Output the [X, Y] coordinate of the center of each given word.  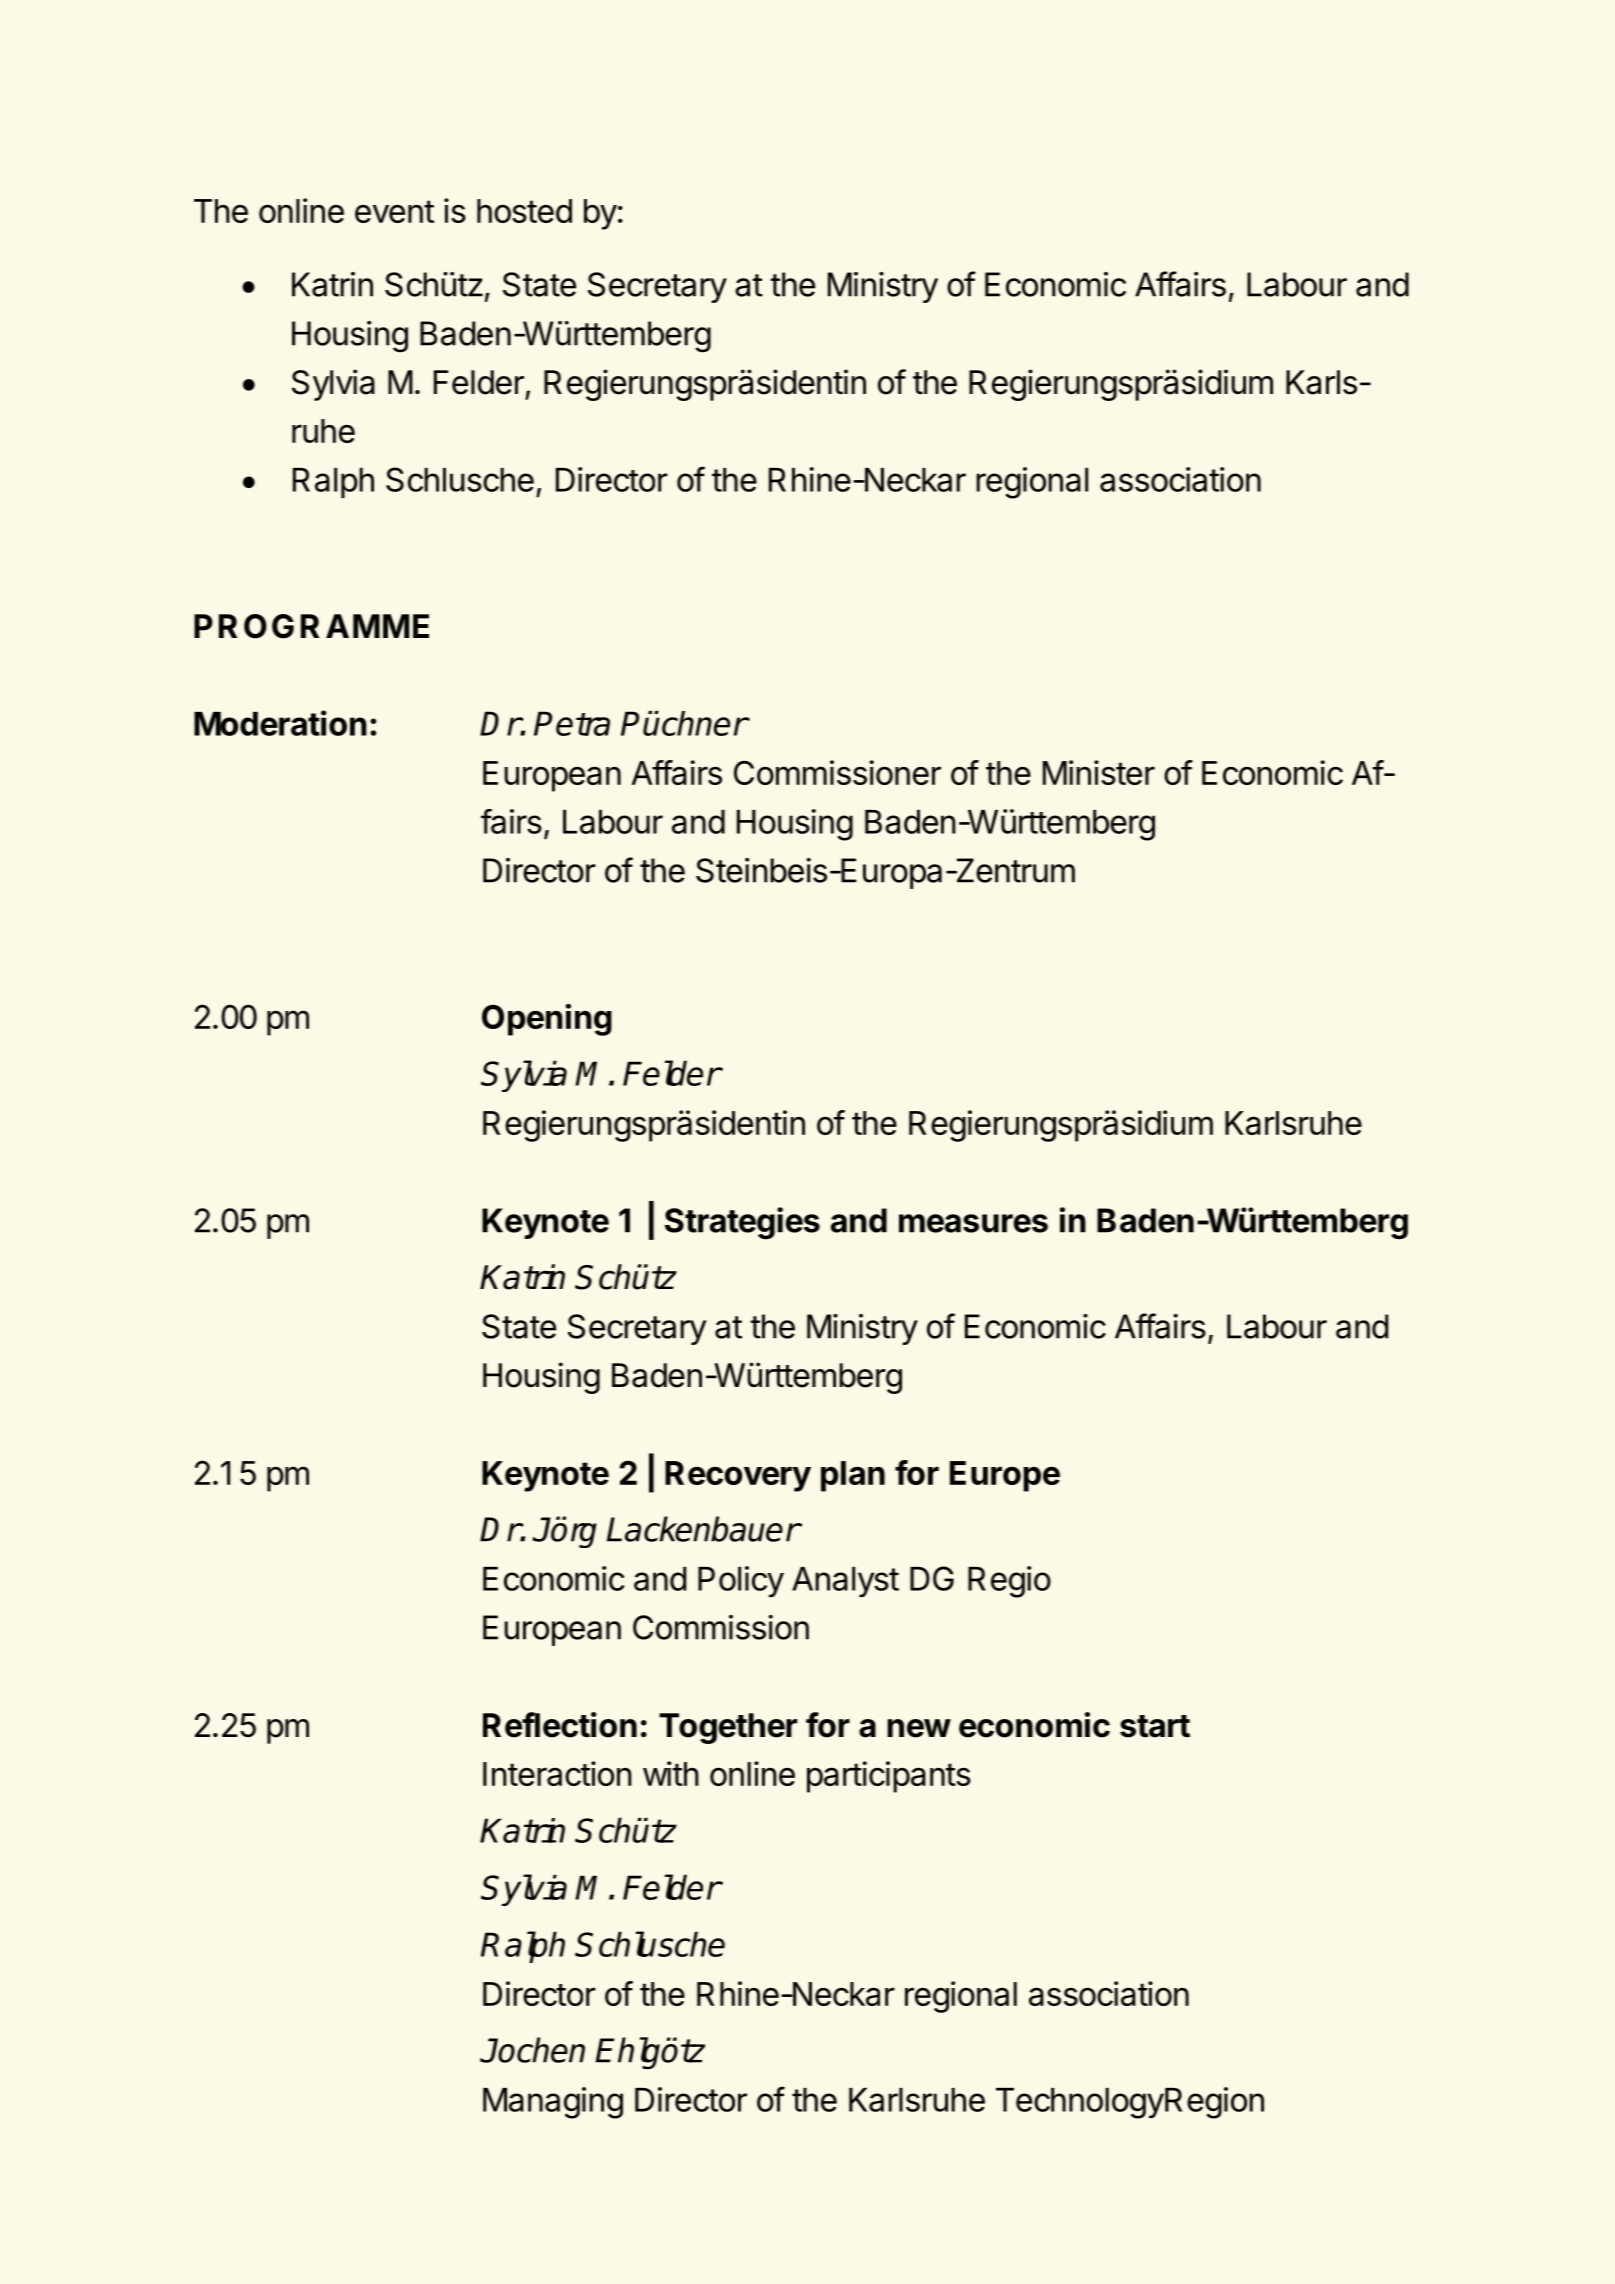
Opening [547, 1020]
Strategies [742, 1223]
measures [973, 1223]
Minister [1099, 772]
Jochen [532, 2050]
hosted [524, 211]
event [394, 211]
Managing [553, 2103]
